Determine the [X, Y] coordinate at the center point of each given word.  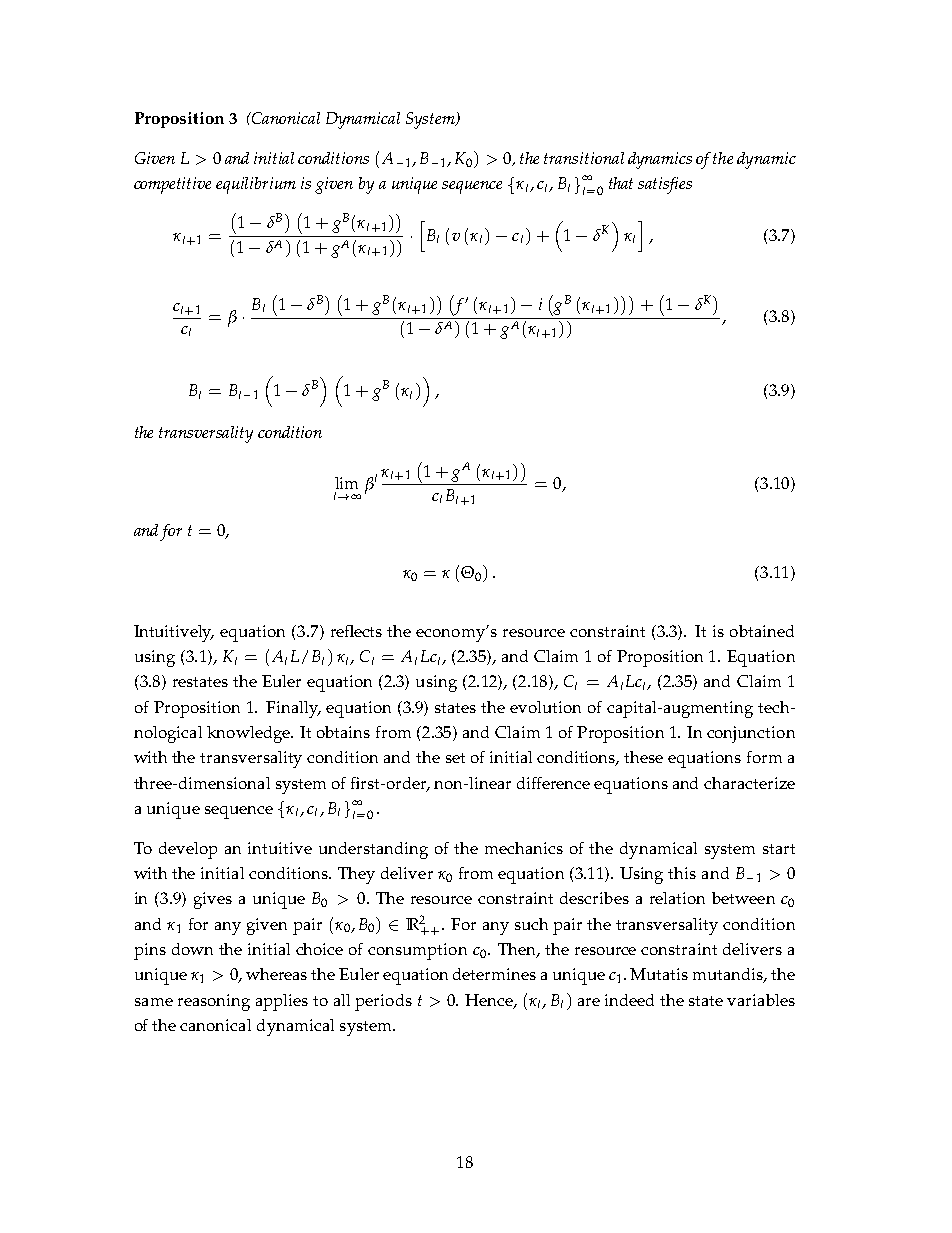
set [455, 758]
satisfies [665, 185]
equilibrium [256, 185]
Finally [293, 709]
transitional [584, 158]
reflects [356, 631]
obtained [762, 631]
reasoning [214, 1002]
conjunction [751, 734]
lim [346, 483]
